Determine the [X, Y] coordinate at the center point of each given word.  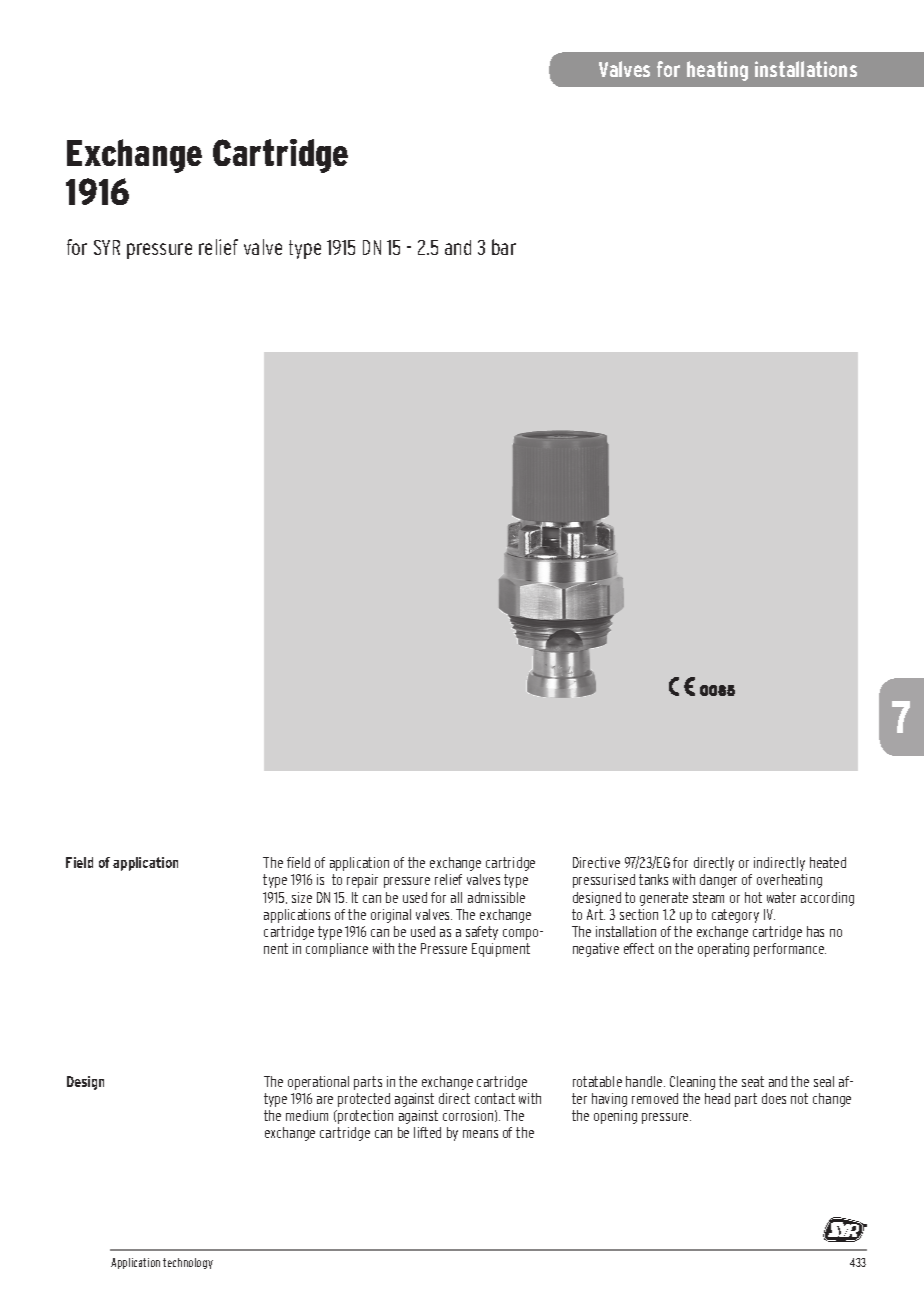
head [717, 1098]
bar [504, 247]
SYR [107, 247]
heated [828, 862]
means [480, 1134]
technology [188, 1263]
